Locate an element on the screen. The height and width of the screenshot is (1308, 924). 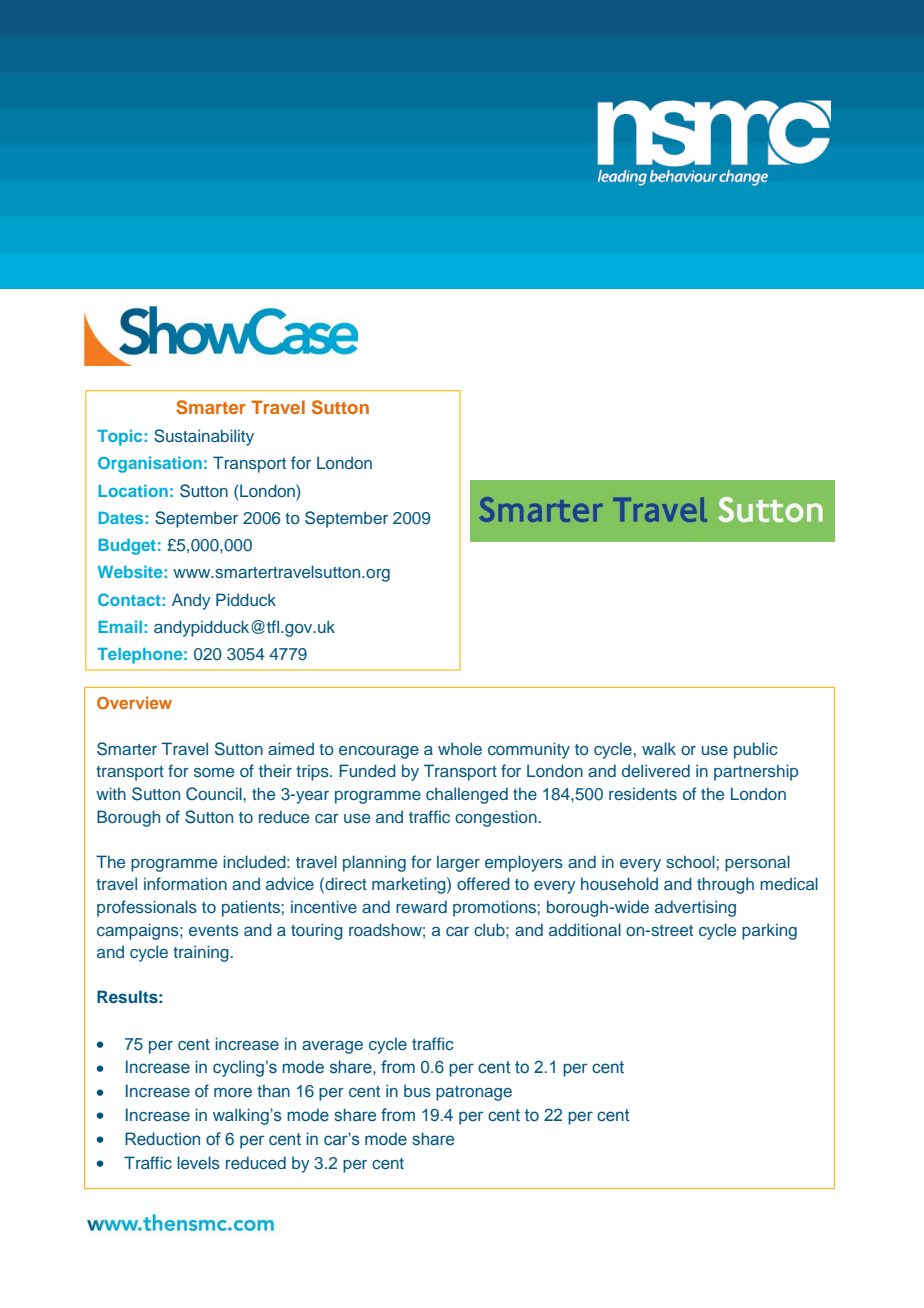
patronage is located at coordinates (474, 1093).
